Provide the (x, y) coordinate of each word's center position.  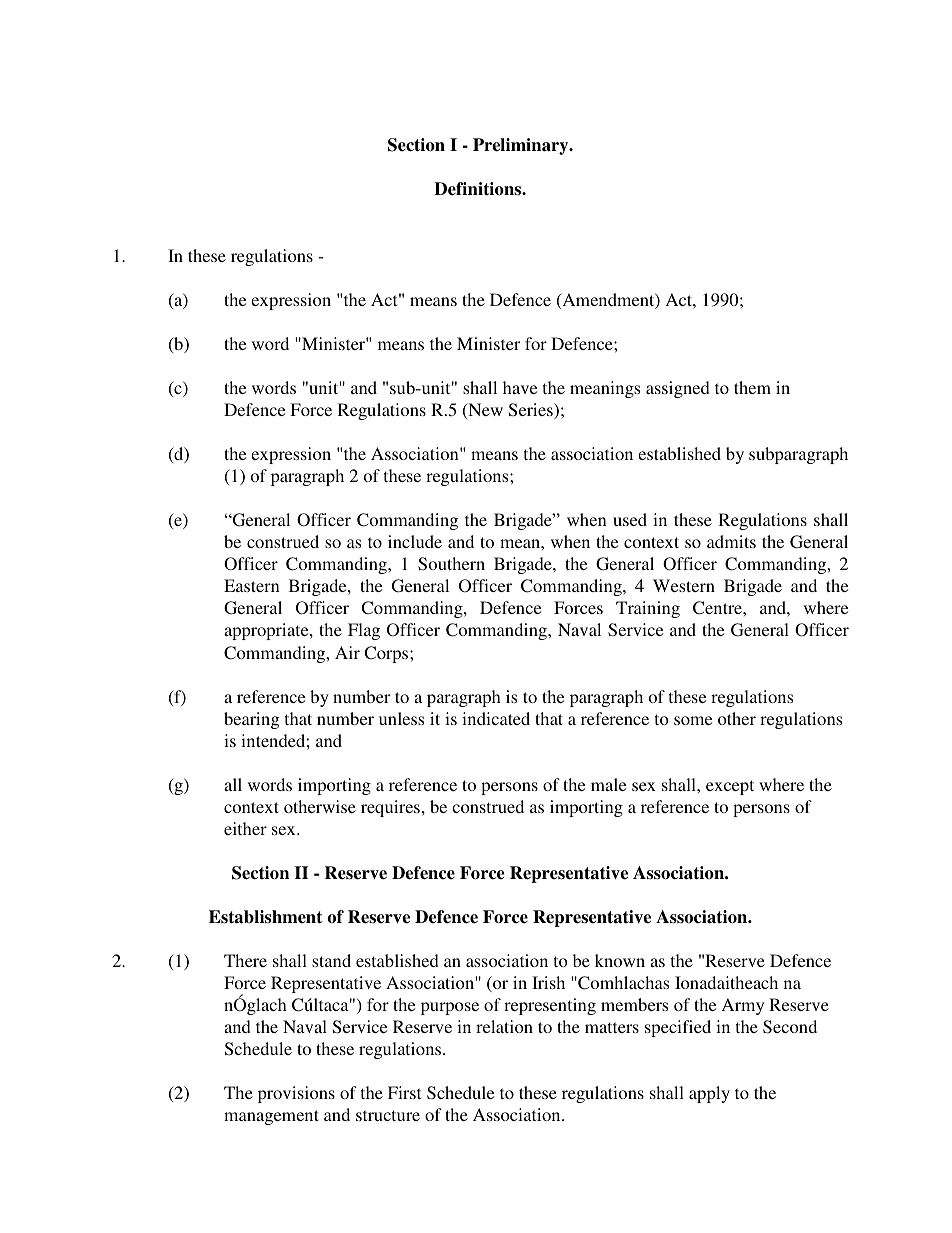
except (730, 787)
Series (532, 411)
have (520, 387)
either (245, 828)
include (415, 541)
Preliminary (522, 146)
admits (731, 541)
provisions (296, 1094)
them (752, 387)
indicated (496, 718)
